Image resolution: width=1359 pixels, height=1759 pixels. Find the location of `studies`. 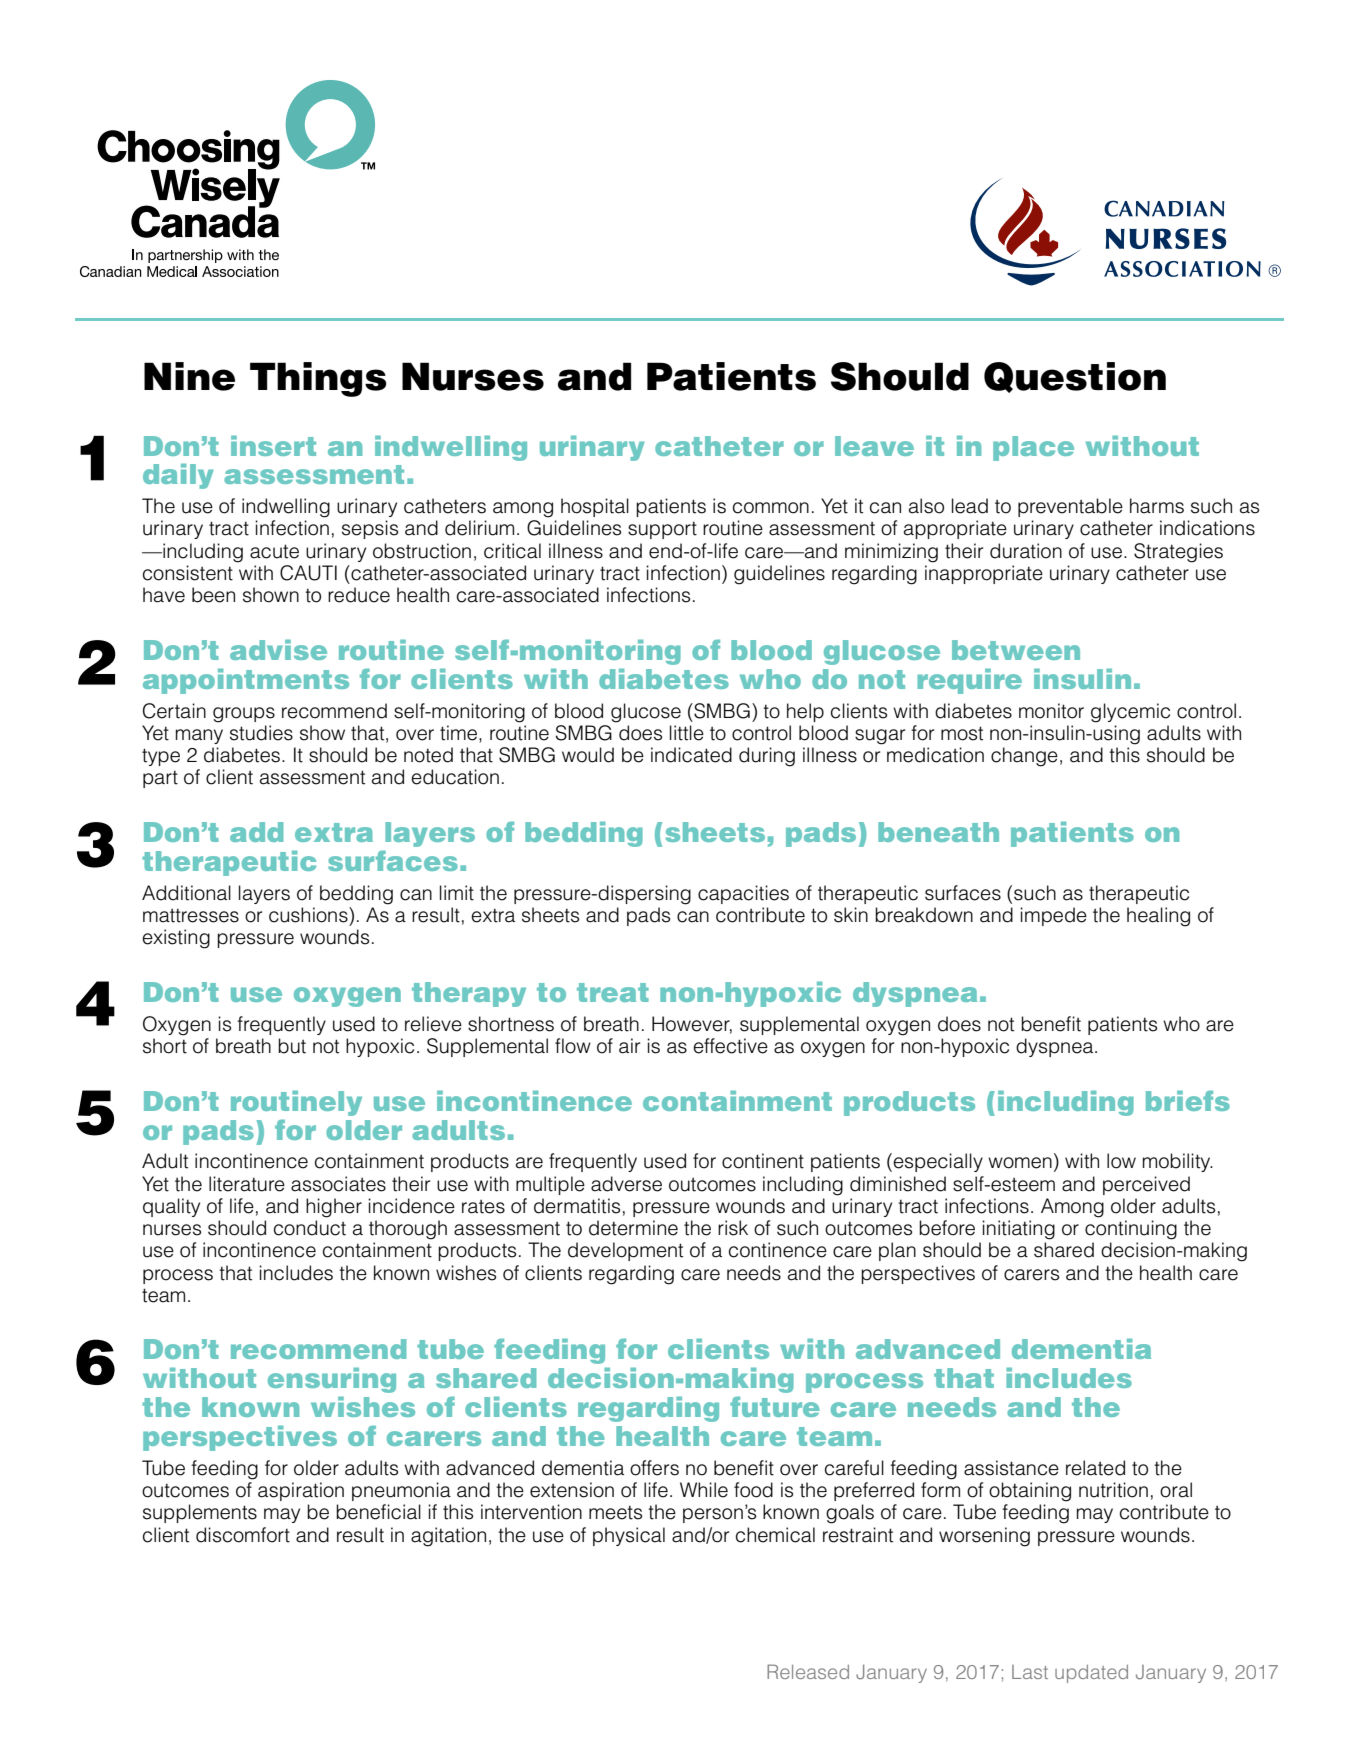

studies is located at coordinates (261, 733).
